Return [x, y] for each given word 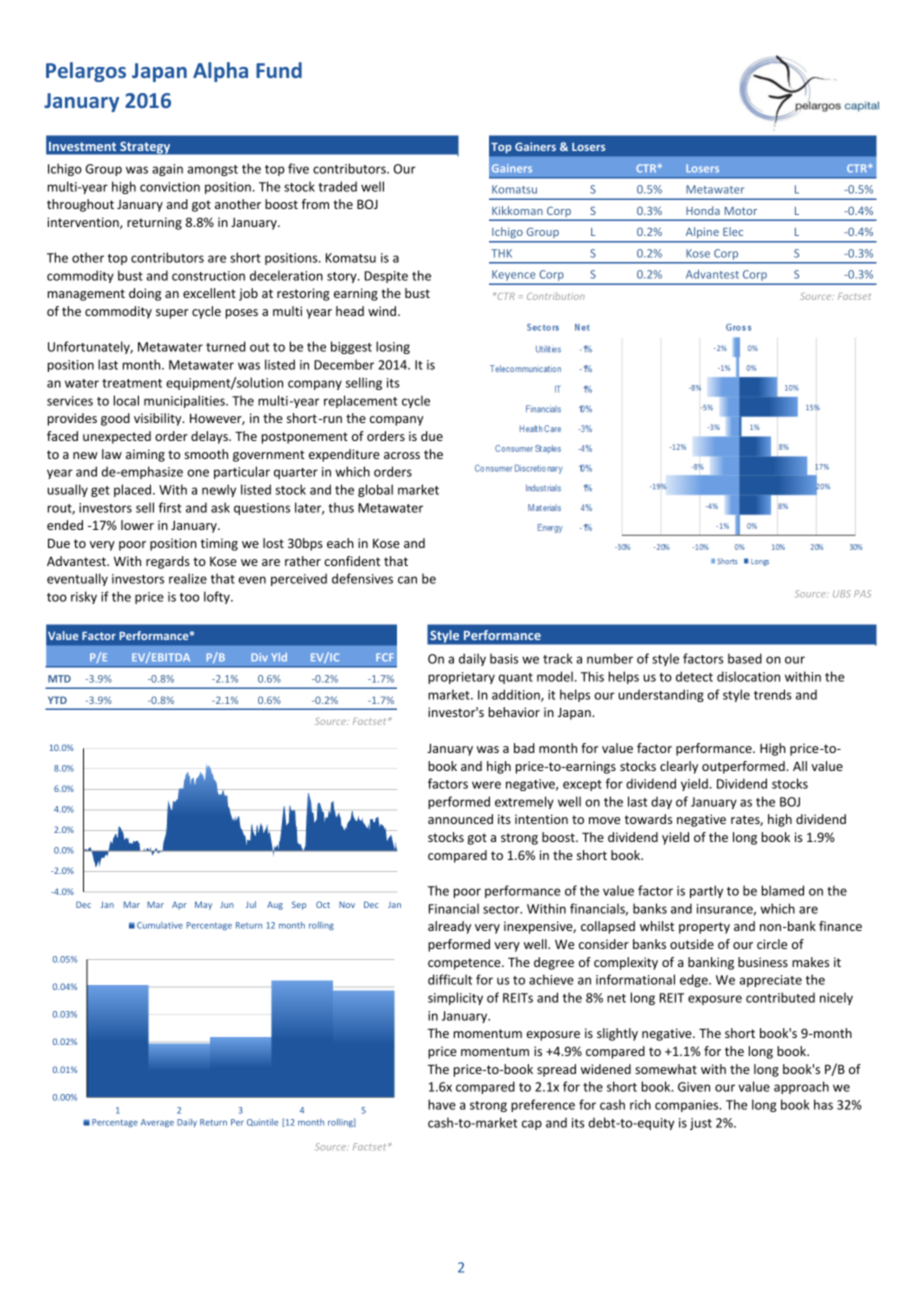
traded [337, 186]
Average [157, 1123]
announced [460, 819]
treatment [132, 383]
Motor [741, 211]
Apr [179, 906]
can [407, 580]
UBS [842, 594]
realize [188, 578]
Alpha [220, 72]
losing [393, 347]
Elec [733, 231]
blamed [783, 890]
